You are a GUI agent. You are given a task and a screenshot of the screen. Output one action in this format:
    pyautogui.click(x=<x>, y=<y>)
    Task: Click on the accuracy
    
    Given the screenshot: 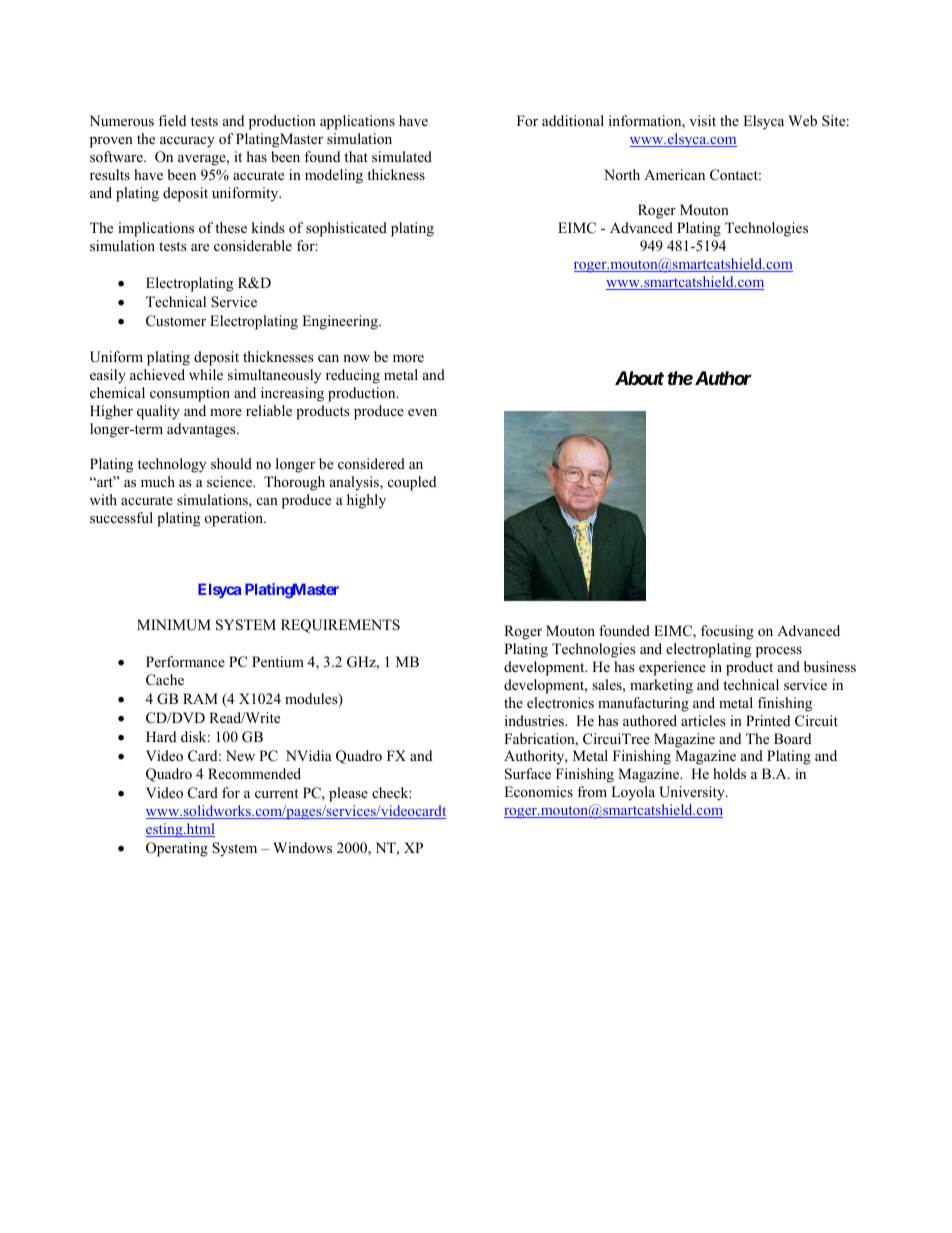 What is the action you would take?
    pyautogui.click(x=187, y=142)
